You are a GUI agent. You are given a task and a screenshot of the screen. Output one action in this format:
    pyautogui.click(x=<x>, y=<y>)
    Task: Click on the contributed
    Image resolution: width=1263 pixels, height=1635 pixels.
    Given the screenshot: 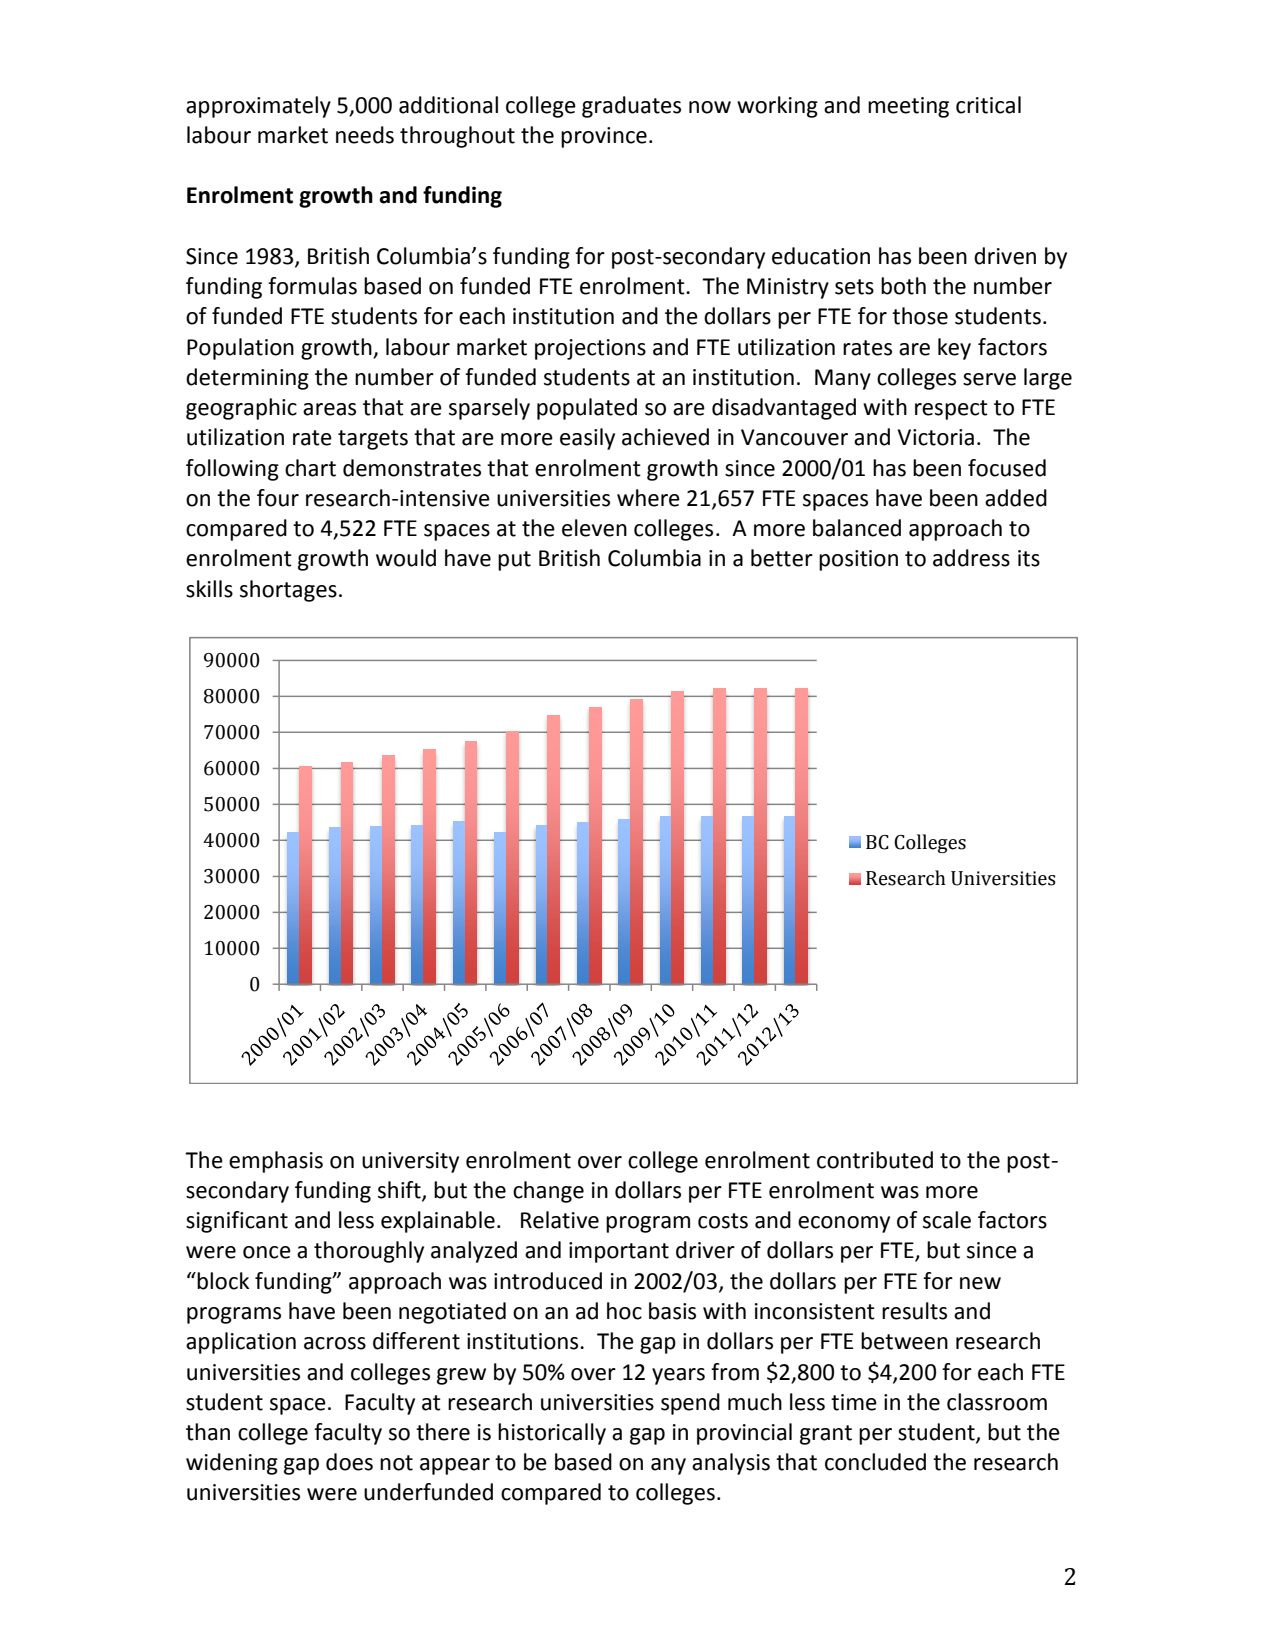 What is the action you would take?
    pyautogui.click(x=875, y=1160)
